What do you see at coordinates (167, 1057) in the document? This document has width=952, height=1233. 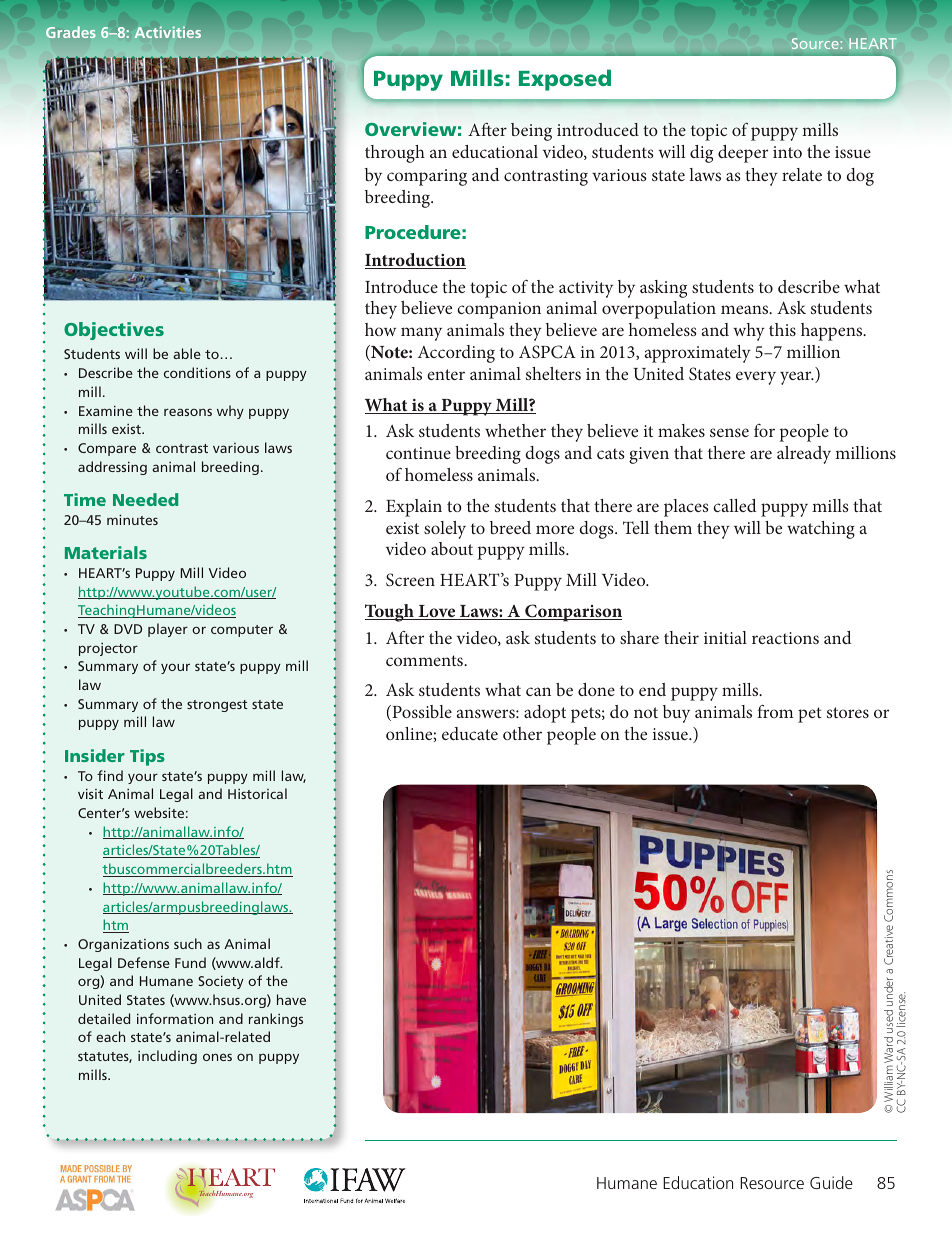 I see `including` at bounding box center [167, 1057].
